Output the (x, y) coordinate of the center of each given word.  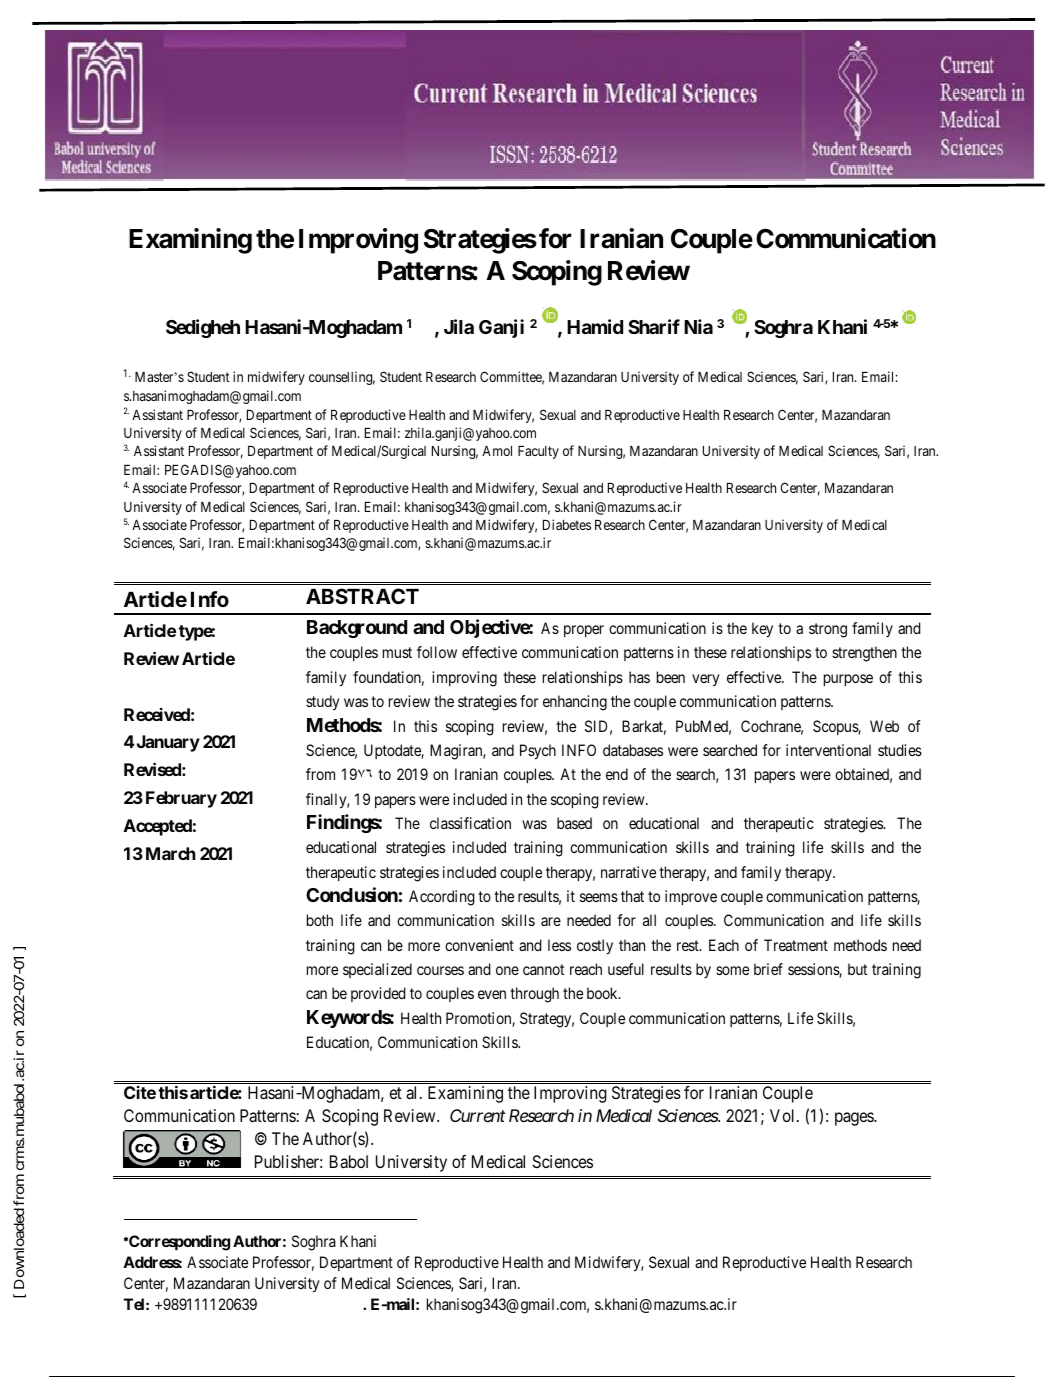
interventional (828, 750)
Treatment (796, 945)
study (323, 703)
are (551, 921)
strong (828, 630)
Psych (538, 752)
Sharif (654, 326)
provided (378, 994)
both (320, 920)
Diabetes (567, 524)
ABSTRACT (362, 596)
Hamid (595, 326)
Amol (497, 451)
